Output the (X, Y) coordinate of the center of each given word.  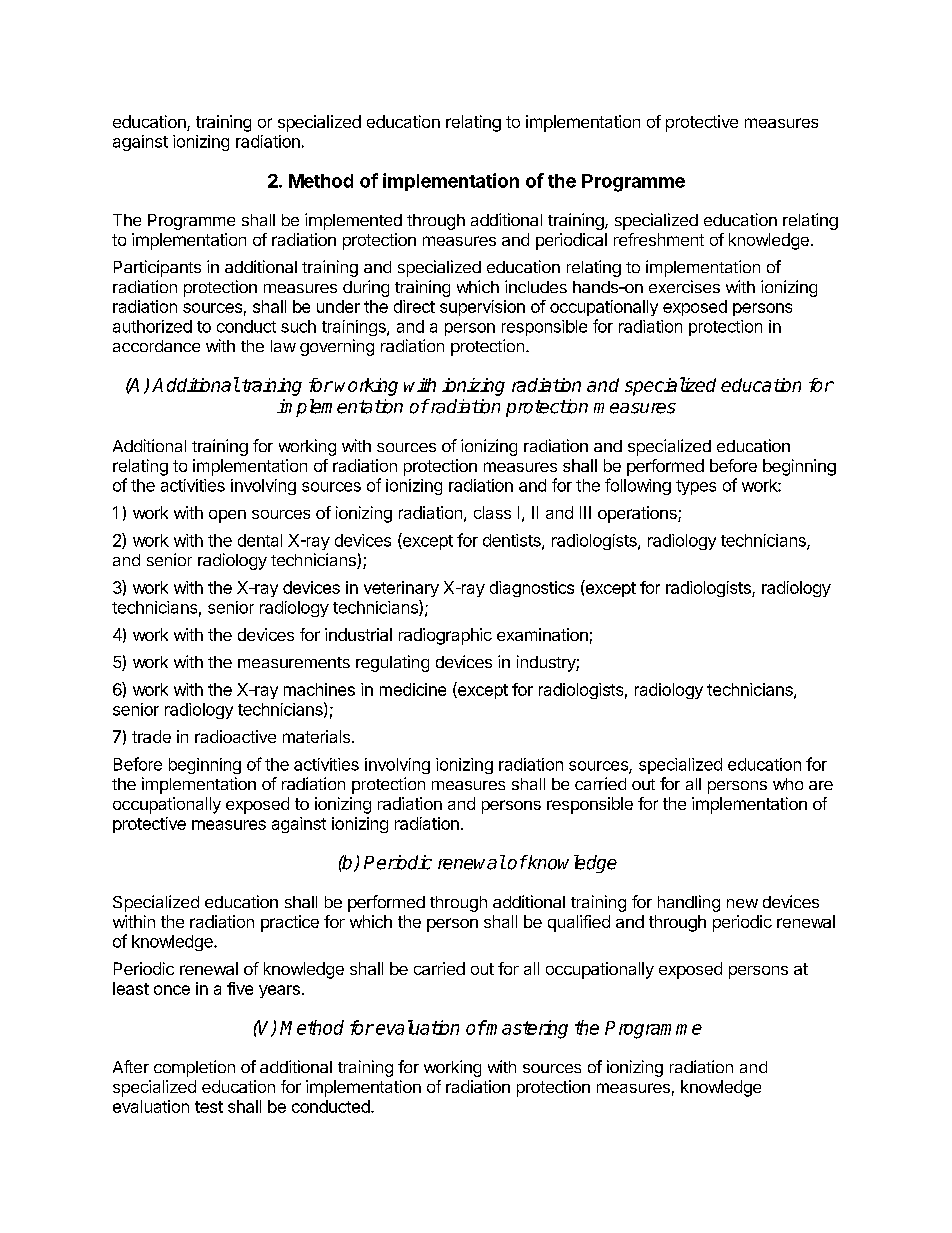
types (696, 487)
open (227, 516)
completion (194, 1068)
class (492, 512)
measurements (294, 662)
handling (689, 903)
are (821, 785)
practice (290, 923)
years (279, 991)
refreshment (659, 239)
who (788, 784)
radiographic (445, 636)
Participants (157, 268)
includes (536, 286)
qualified (579, 923)
